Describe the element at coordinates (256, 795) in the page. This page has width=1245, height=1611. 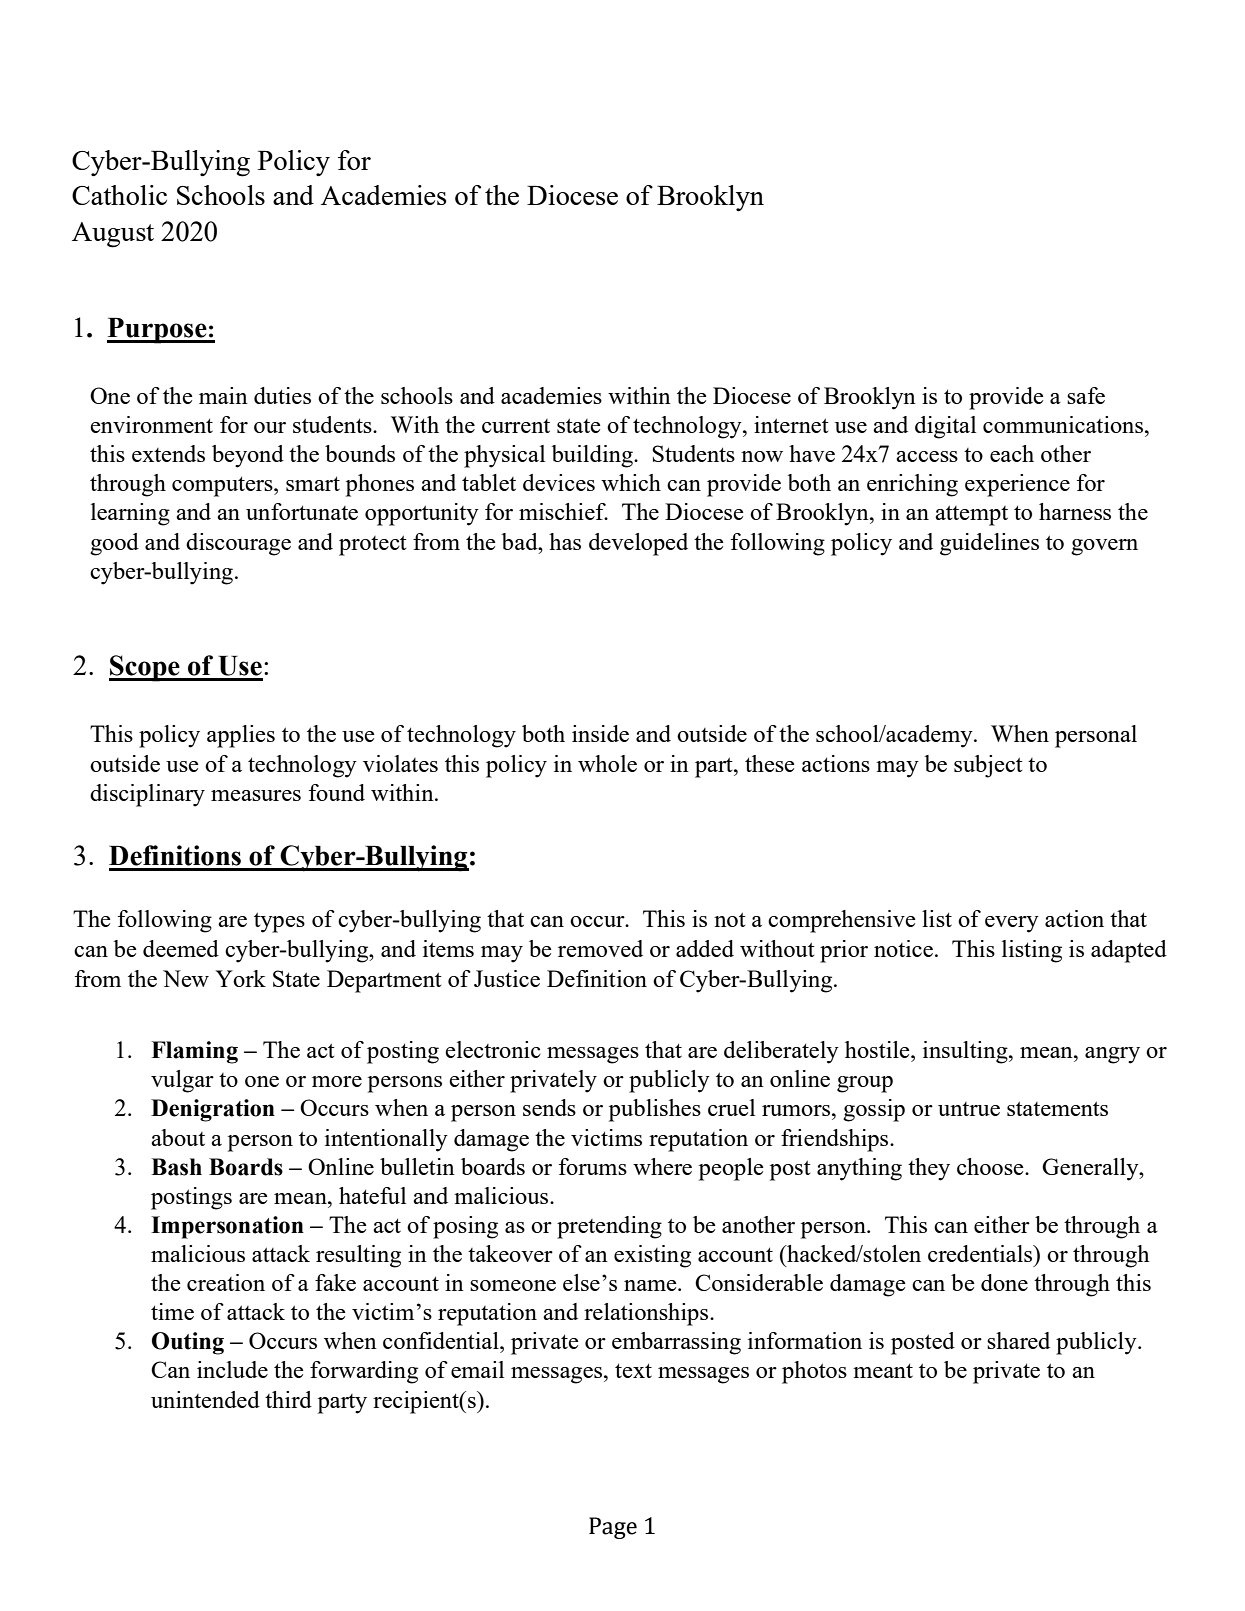
I see `measures` at that location.
